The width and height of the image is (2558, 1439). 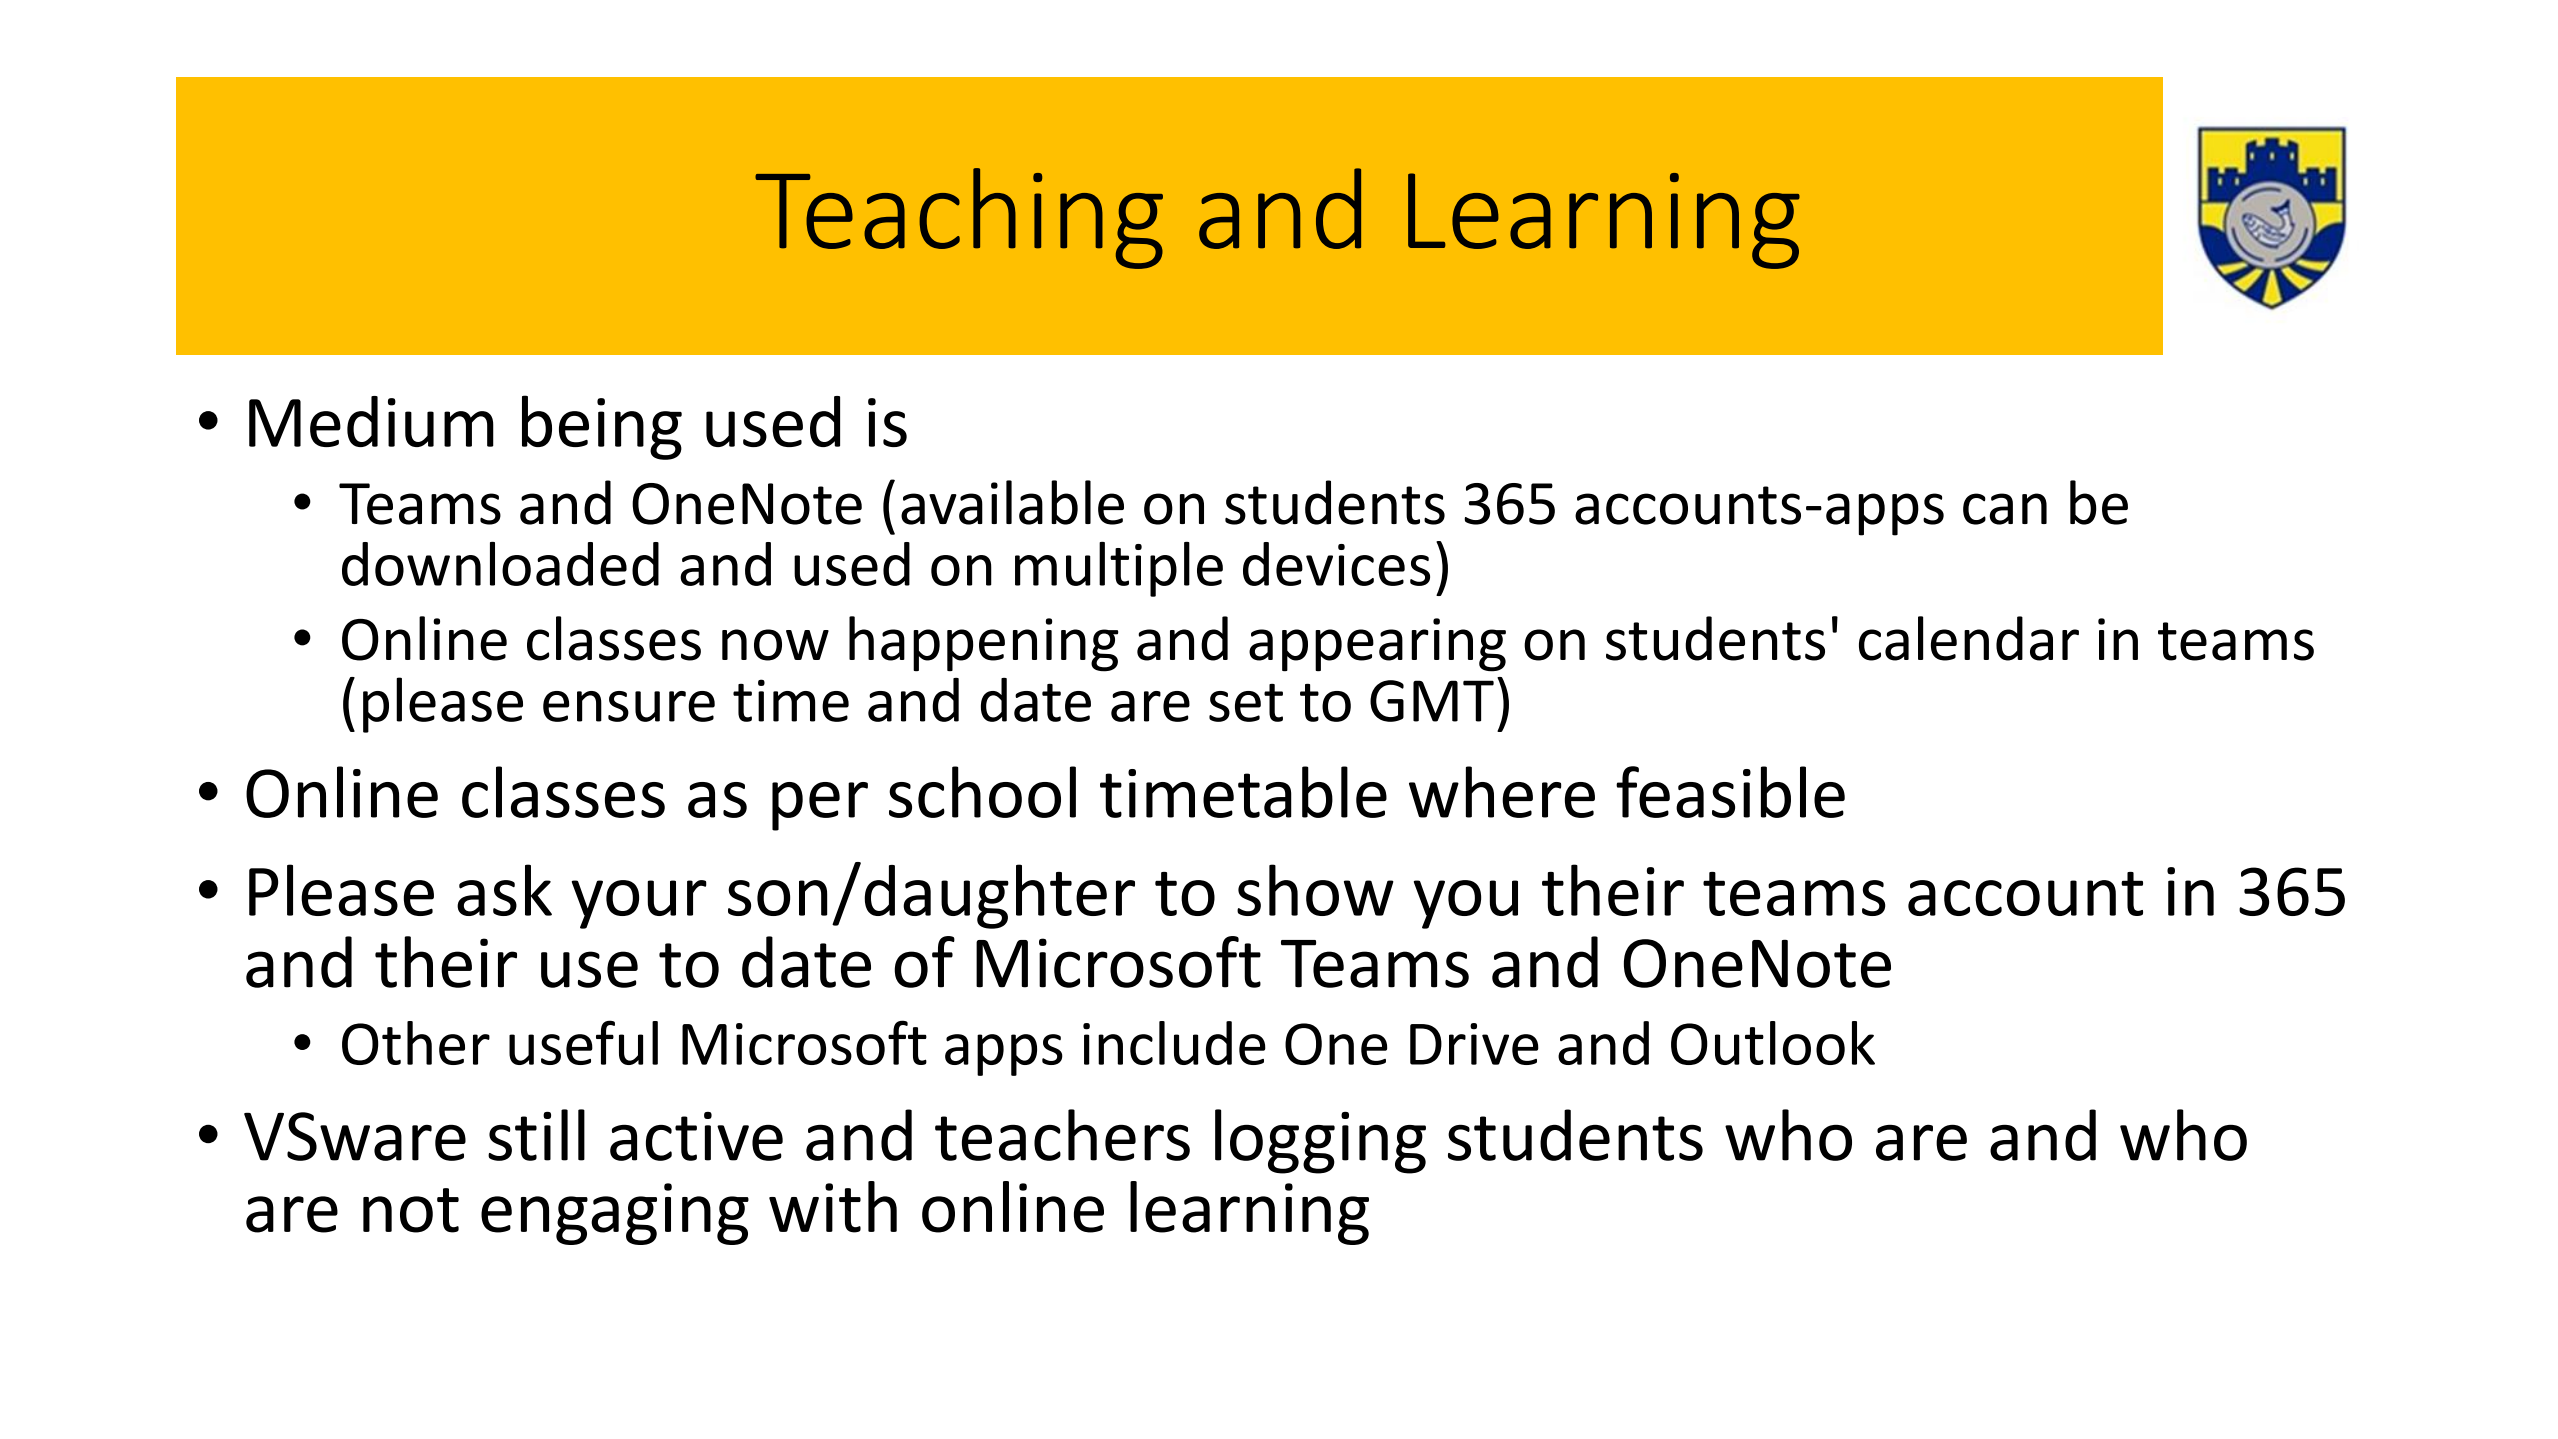 What do you see at coordinates (1315, 890) in the image?
I see `show` at bounding box center [1315, 890].
